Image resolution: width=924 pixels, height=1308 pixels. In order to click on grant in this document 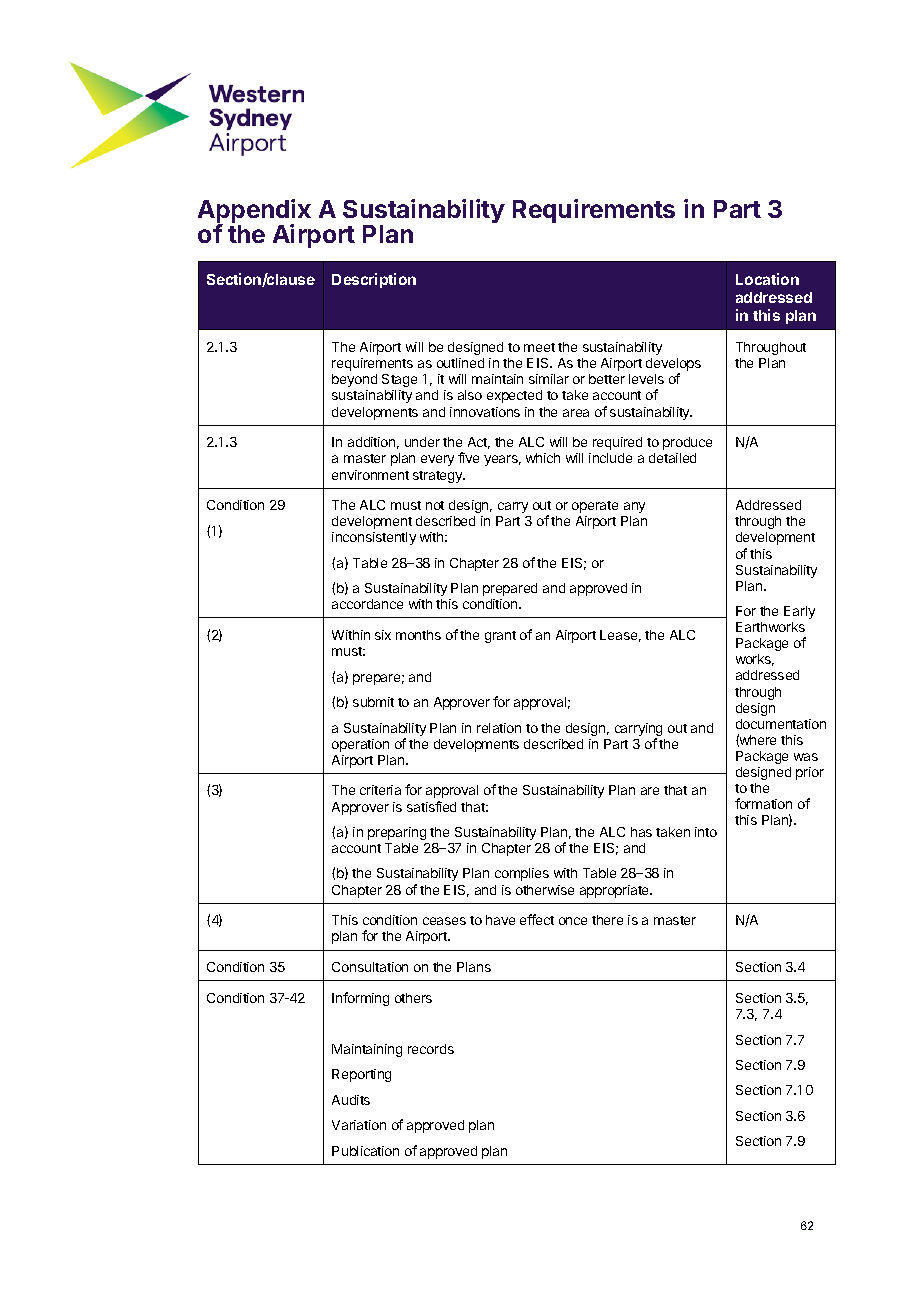, I will do `click(500, 637)`.
